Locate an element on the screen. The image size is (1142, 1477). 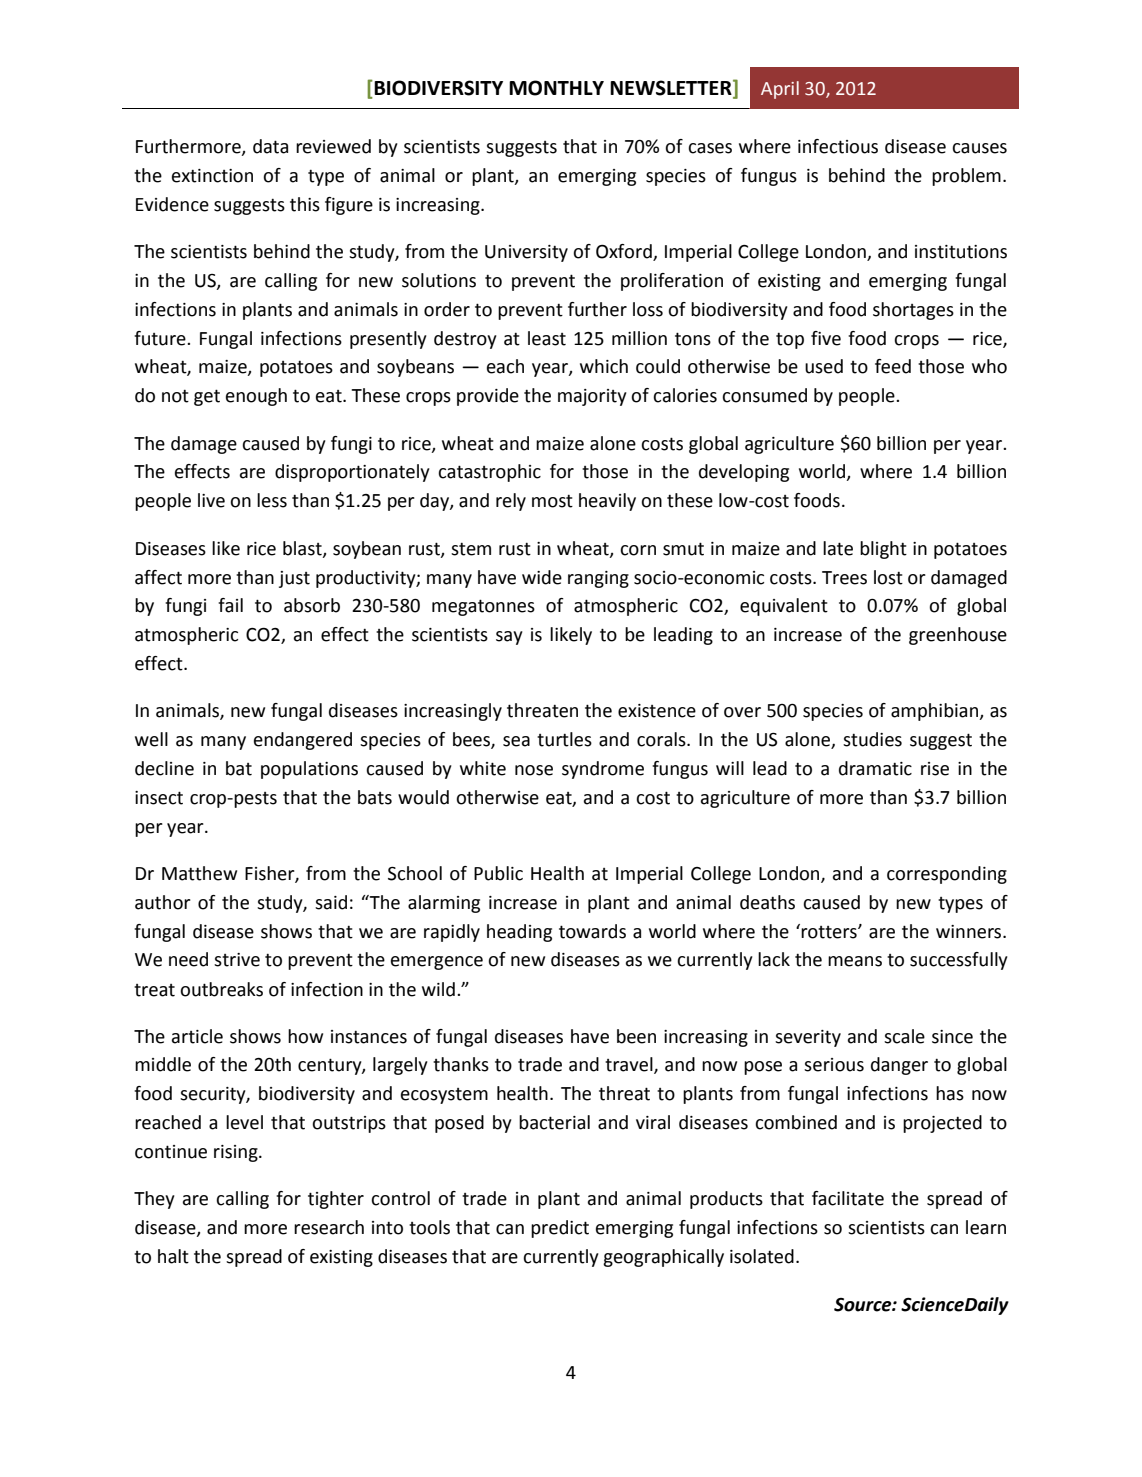
means is located at coordinates (855, 961).
